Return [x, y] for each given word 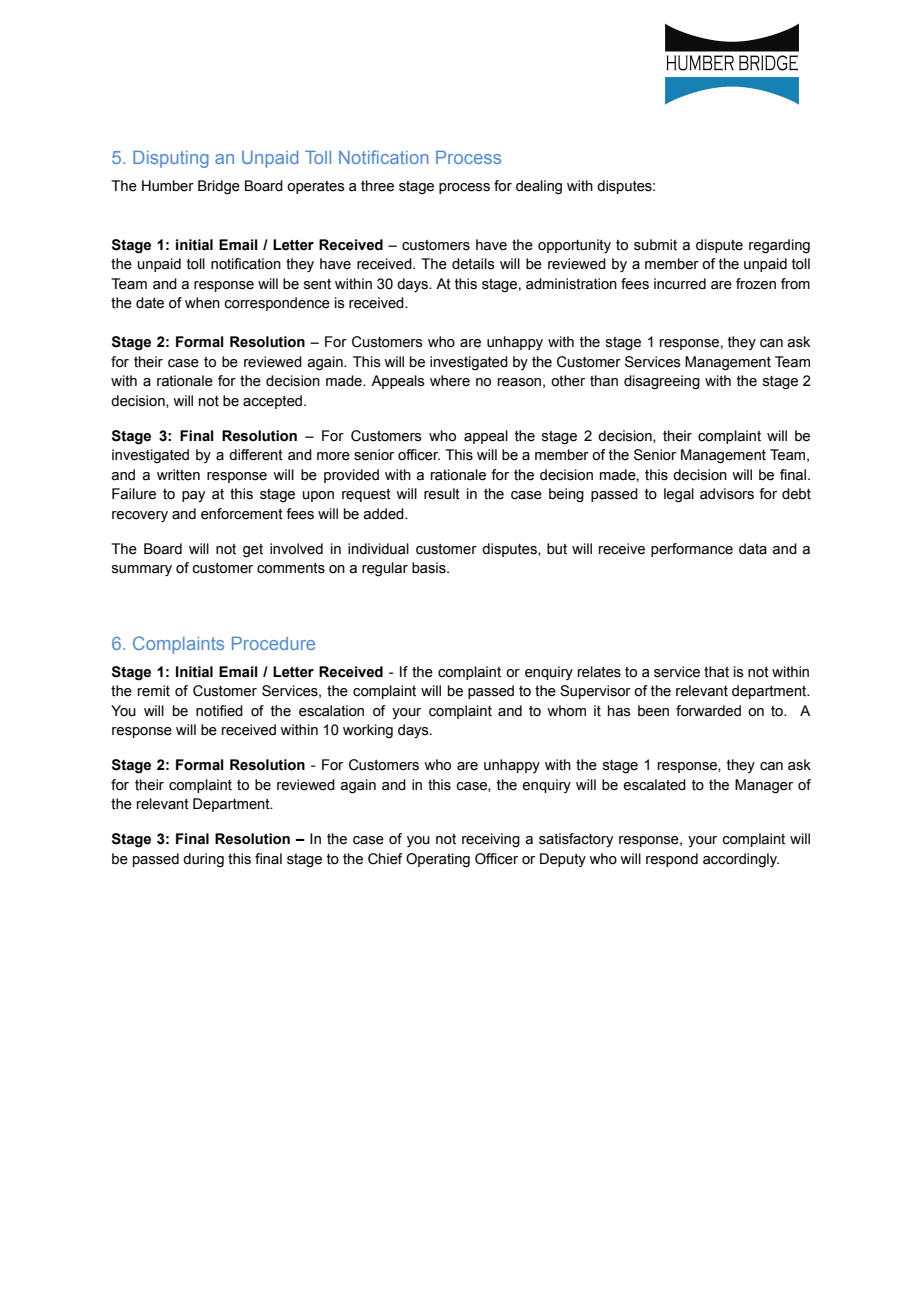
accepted [272, 402]
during [203, 860]
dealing [539, 187]
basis [430, 568]
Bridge [219, 187]
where [450, 381]
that [716, 672]
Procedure [273, 643]
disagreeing [662, 382]
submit [655, 245]
